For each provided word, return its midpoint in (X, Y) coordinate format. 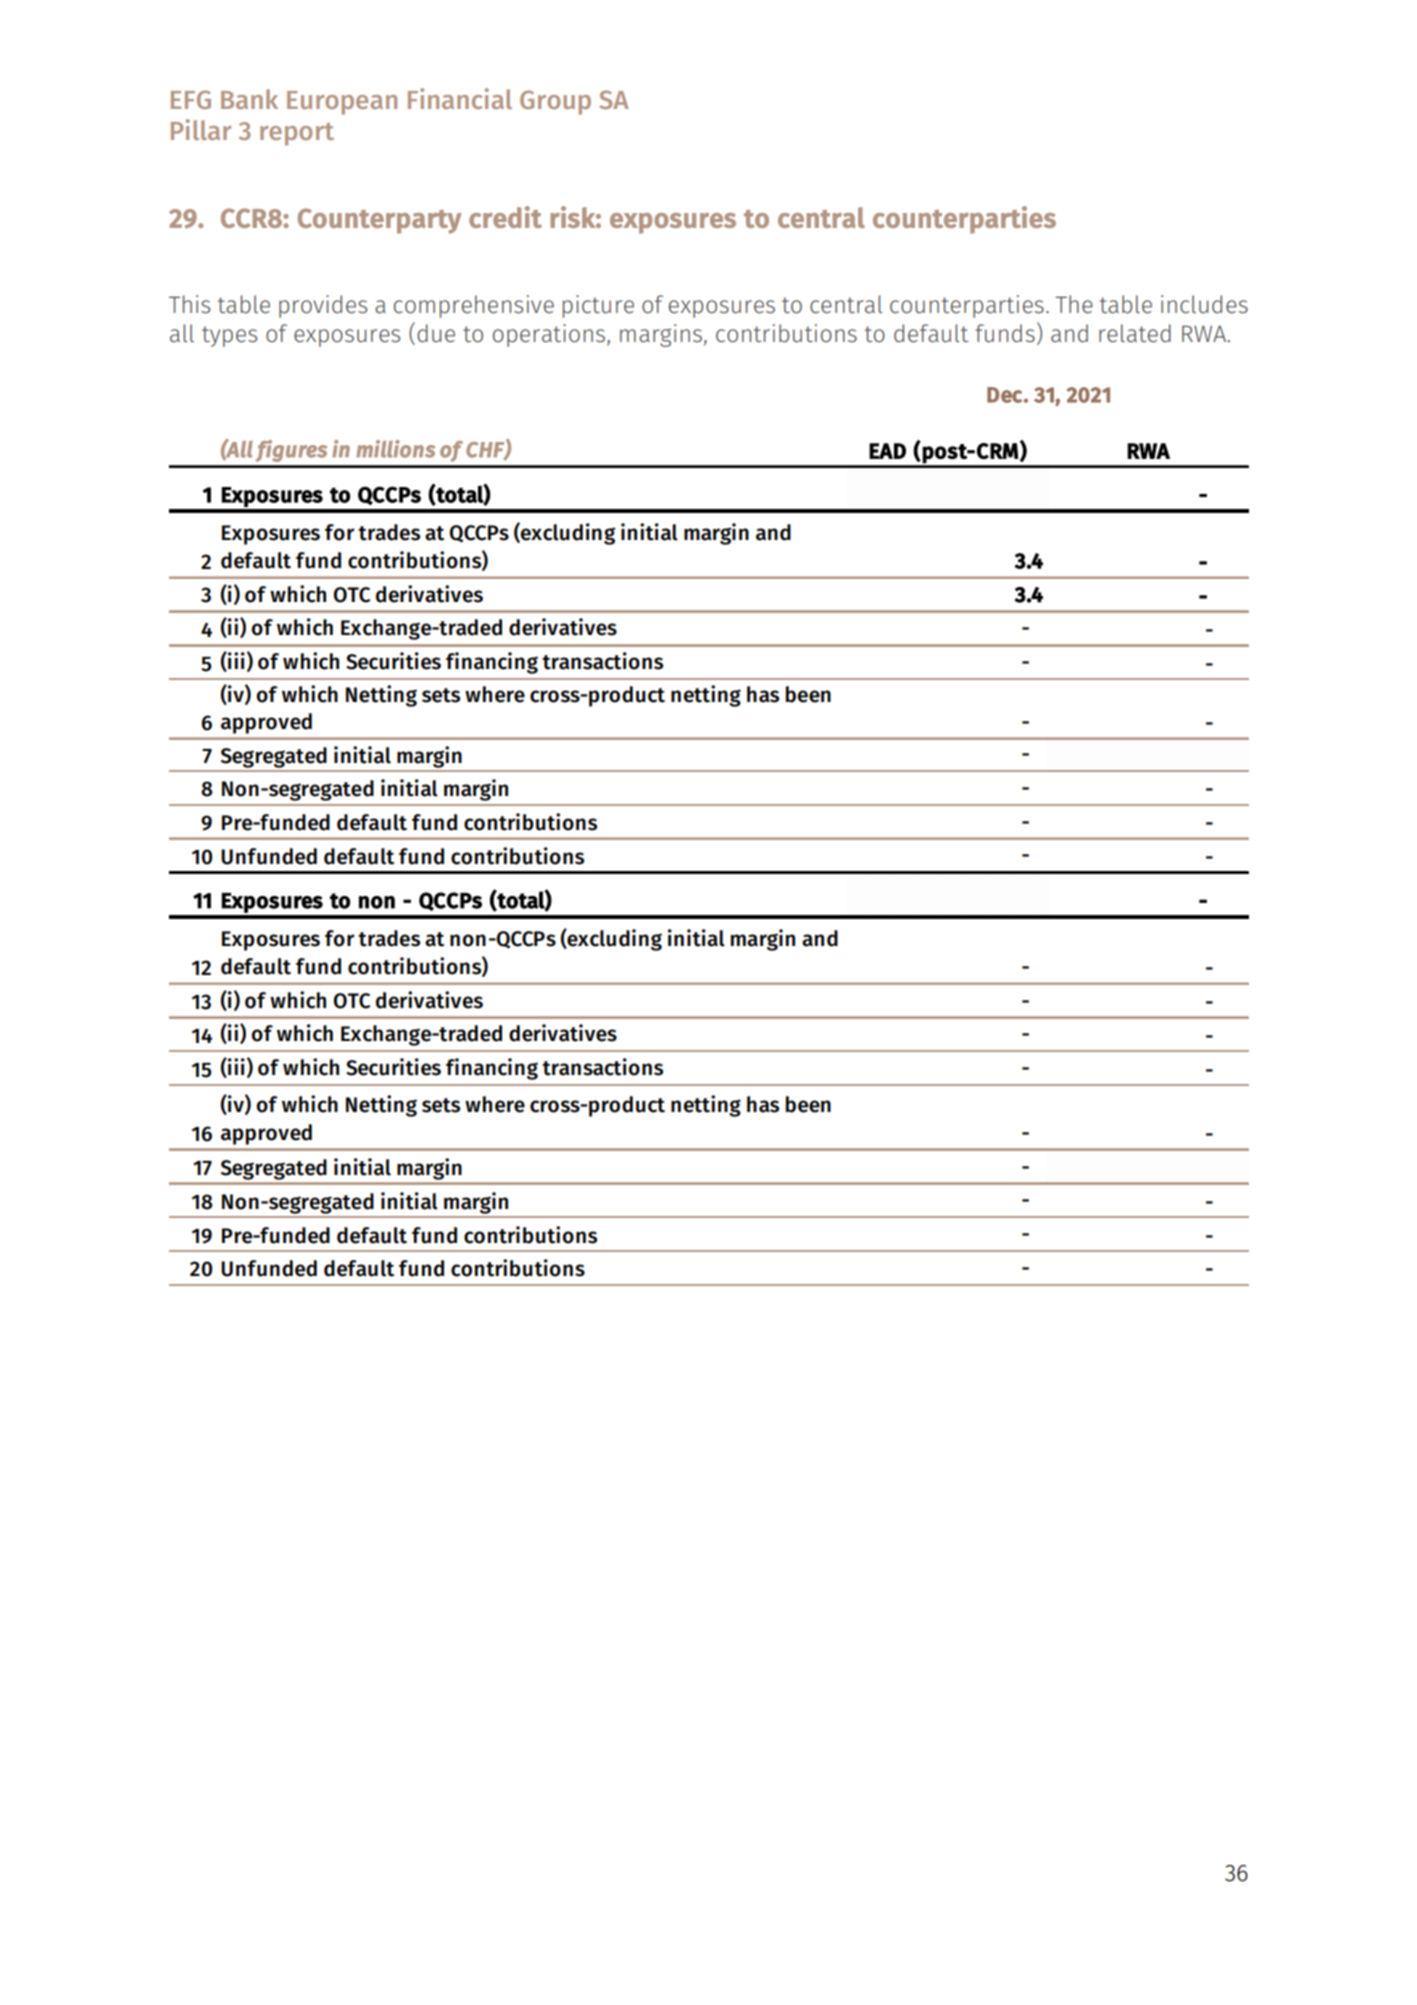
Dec (1004, 395)
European (342, 103)
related (1135, 333)
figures (291, 451)
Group (555, 102)
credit (505, 217)
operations (550, 335)
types (229, 336)
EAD (887, 451)
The (1074, 304)
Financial (460, 98)
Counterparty (380, 221)
